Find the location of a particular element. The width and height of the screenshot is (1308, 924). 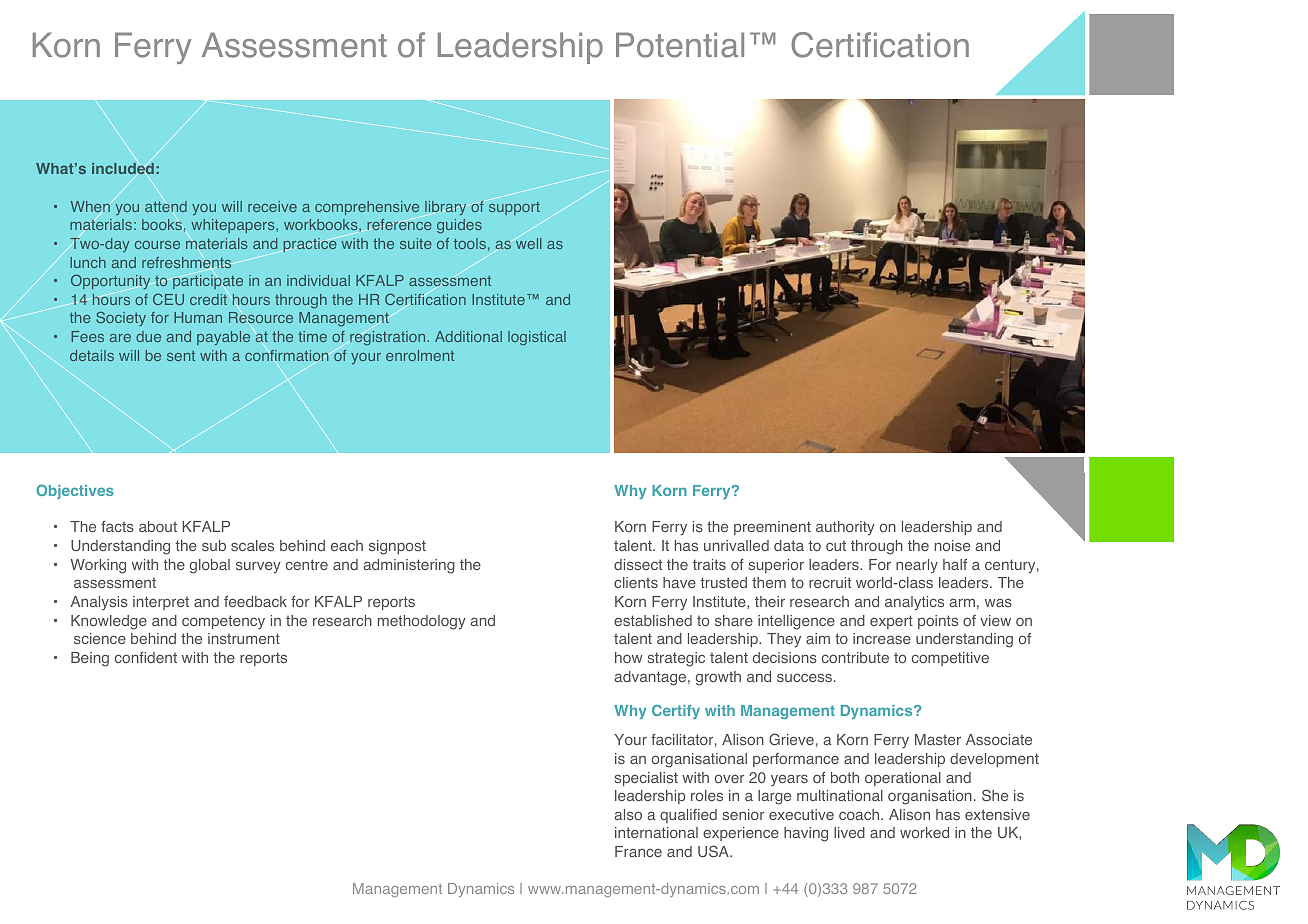

authority is located at coordinates (845, 528).
